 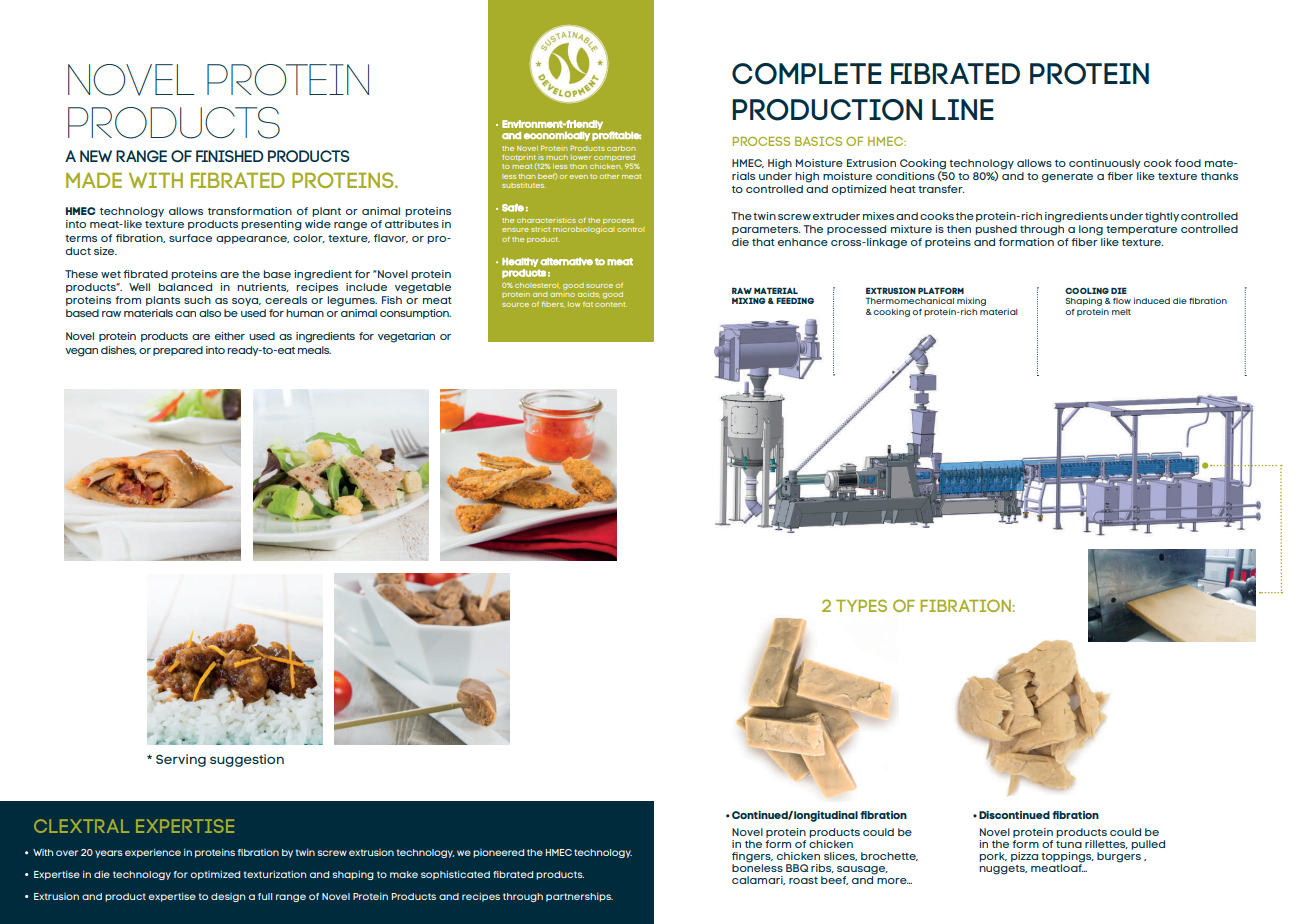 I want to click on profitable, so click(x=616, y=135).
